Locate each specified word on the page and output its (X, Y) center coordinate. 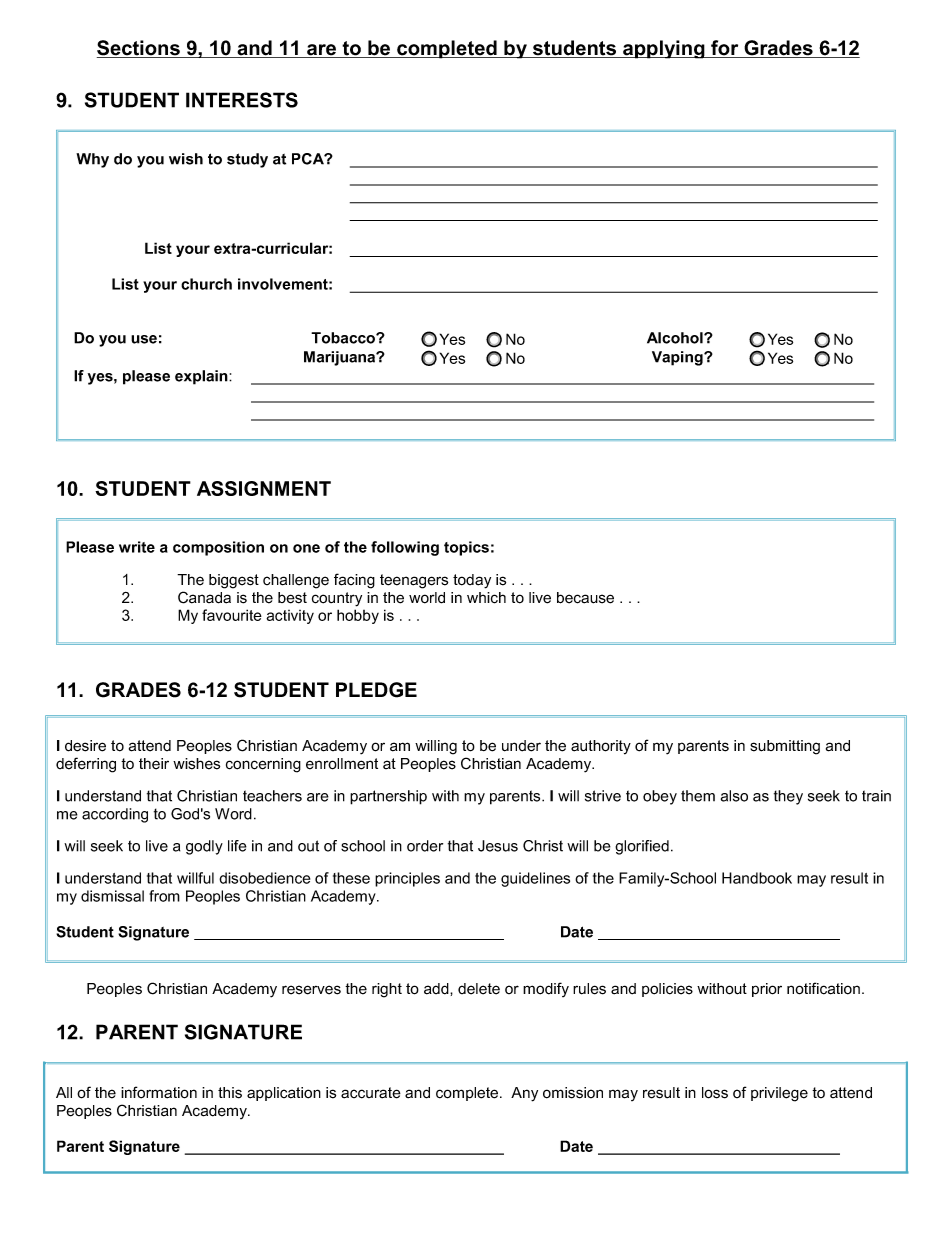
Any (524, 1094)
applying (664, 49)
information (159, 1092)
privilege (779, 1094)
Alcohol (676, 338)
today (472, 581)
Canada (204, 597)
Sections (139, 49)
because (585, 598)
